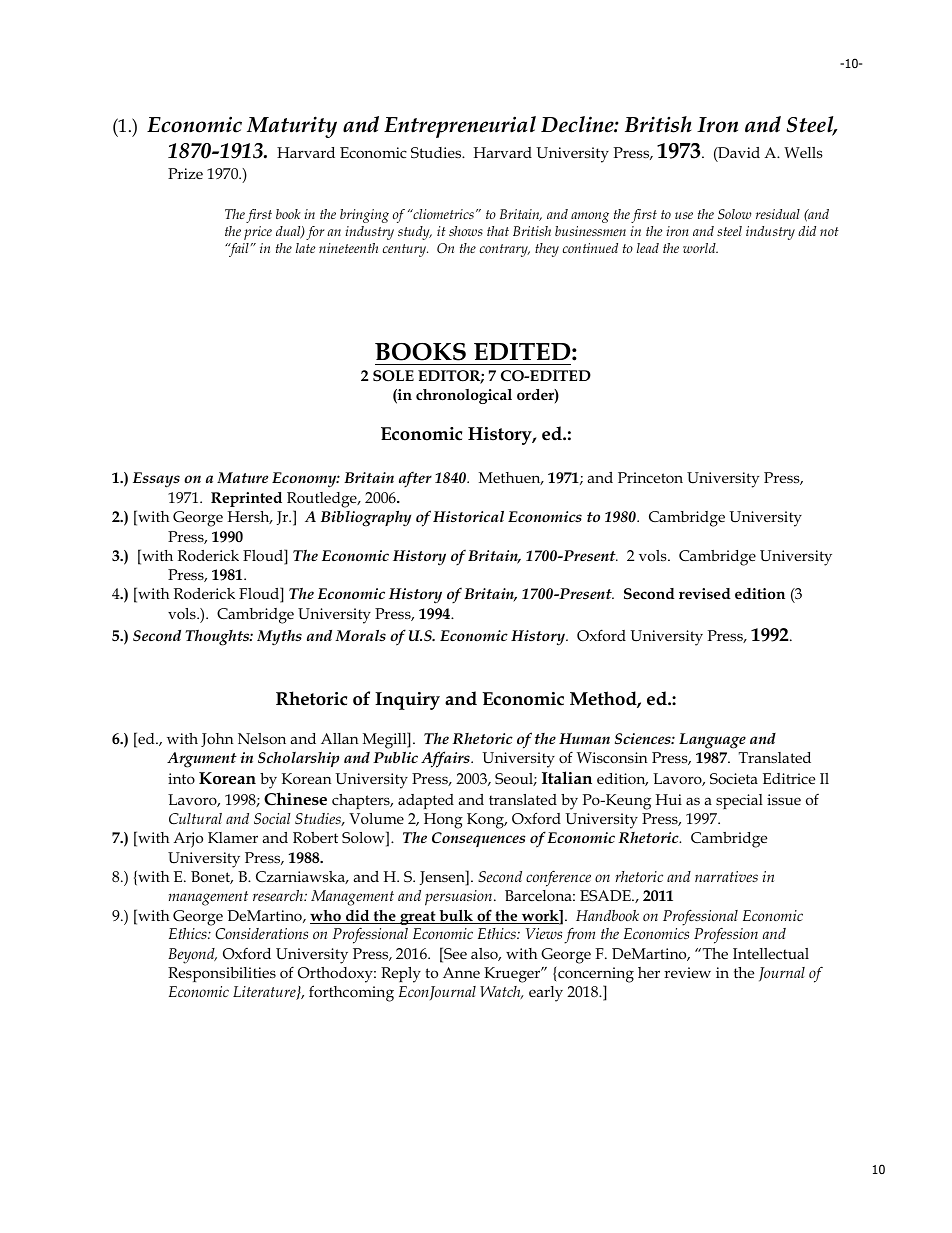 This screenshot has height=1233, width=952. What do you see at coordinates (460, 127) in the screenshot?
I see `Entrepreneurial` at bounding box center [460, 127].
